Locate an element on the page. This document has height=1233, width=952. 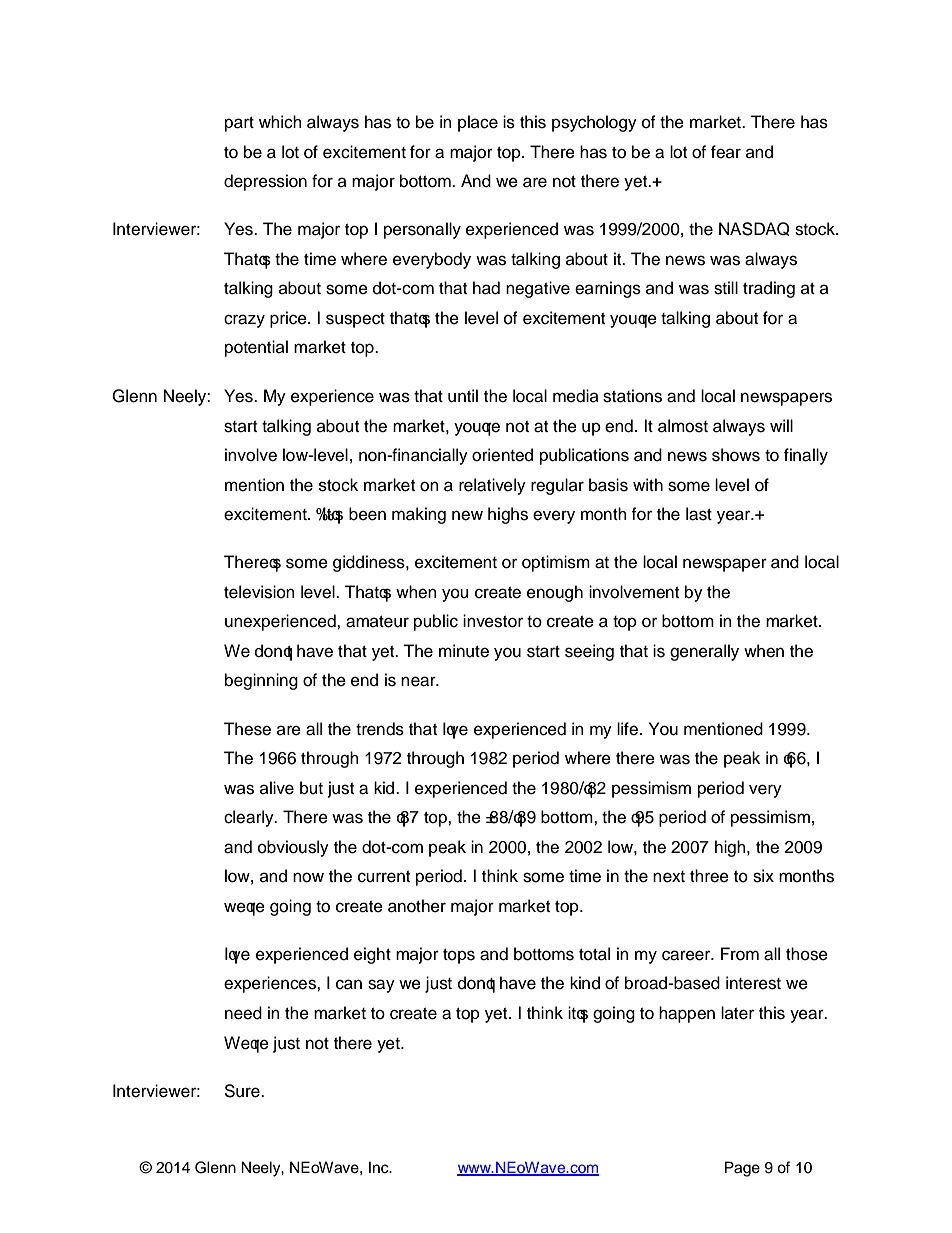
place is located at coordinates (478, 123).
